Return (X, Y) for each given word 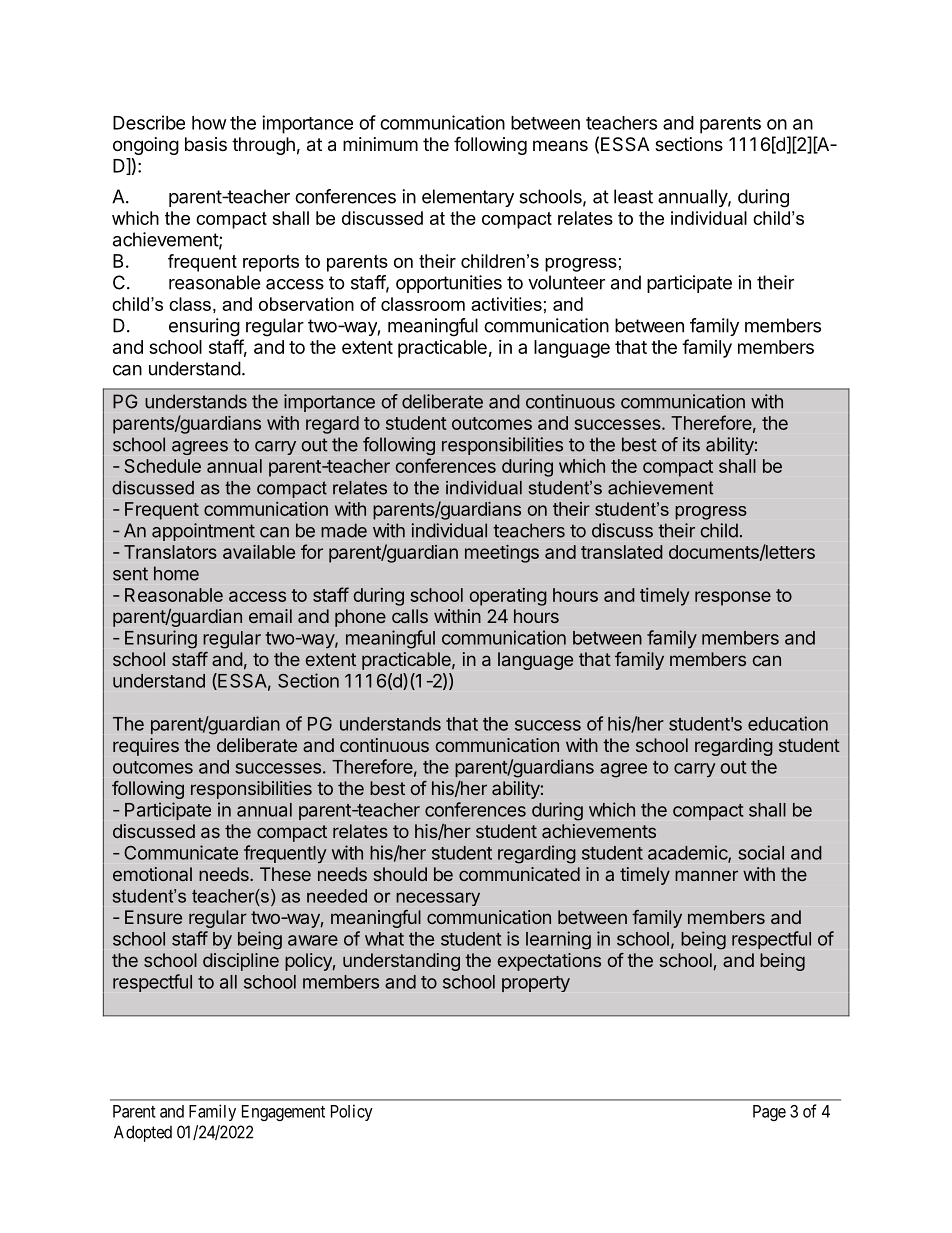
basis (206, 144)
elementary (468, 198)
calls (410, 616)
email (270, 616)
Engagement (283, 1113)
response (733, 598)
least (633, 196)
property (536, 984)
